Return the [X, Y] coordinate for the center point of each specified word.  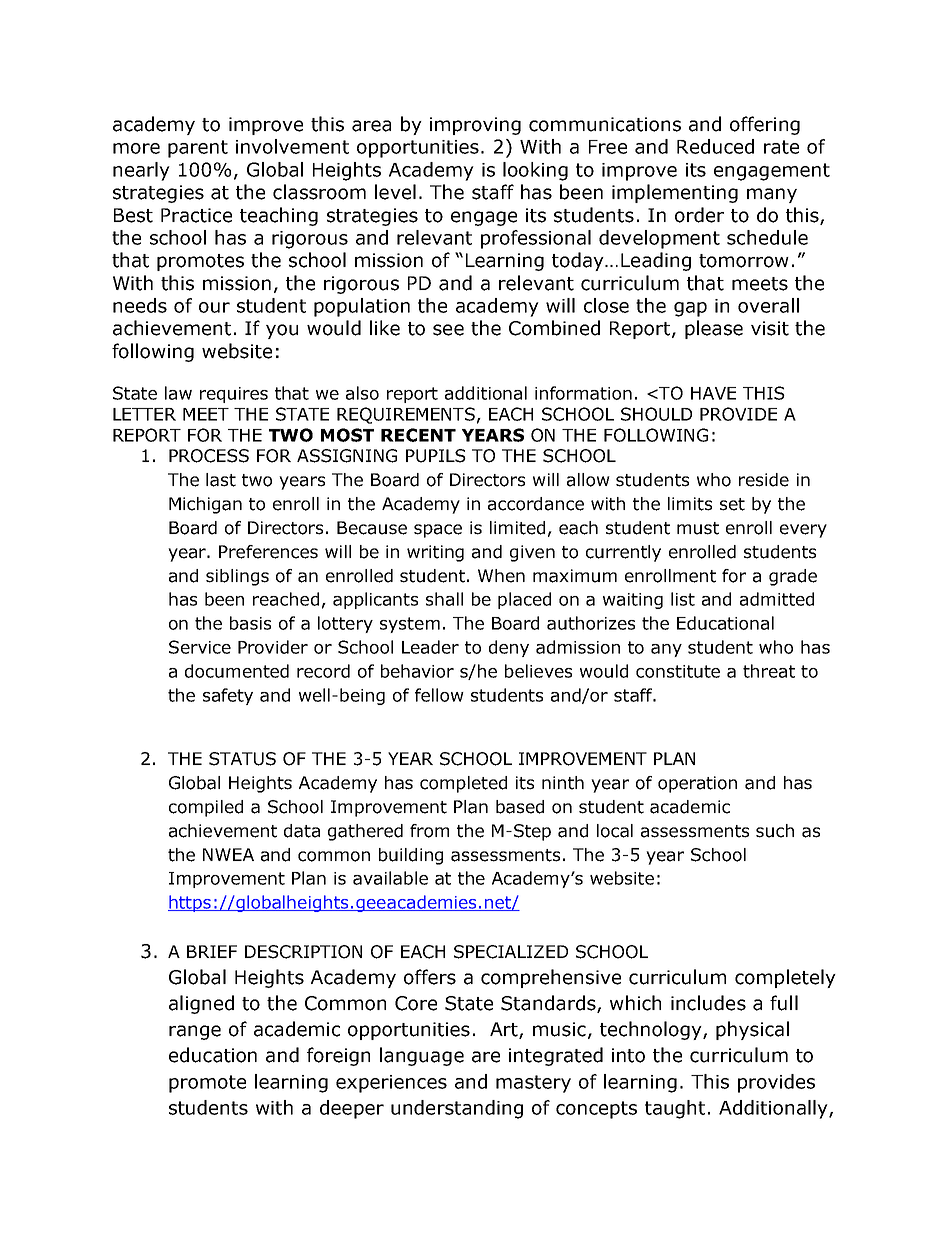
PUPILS [436, 456]
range [195, 1032]
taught [675, 1109]
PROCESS [209, 456]
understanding [457, 1109]
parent [198, 149]
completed [463, 784]
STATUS [242, 759]
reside [764, 480]
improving [475, 126]
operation [697, 784]
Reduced [715, 146]
